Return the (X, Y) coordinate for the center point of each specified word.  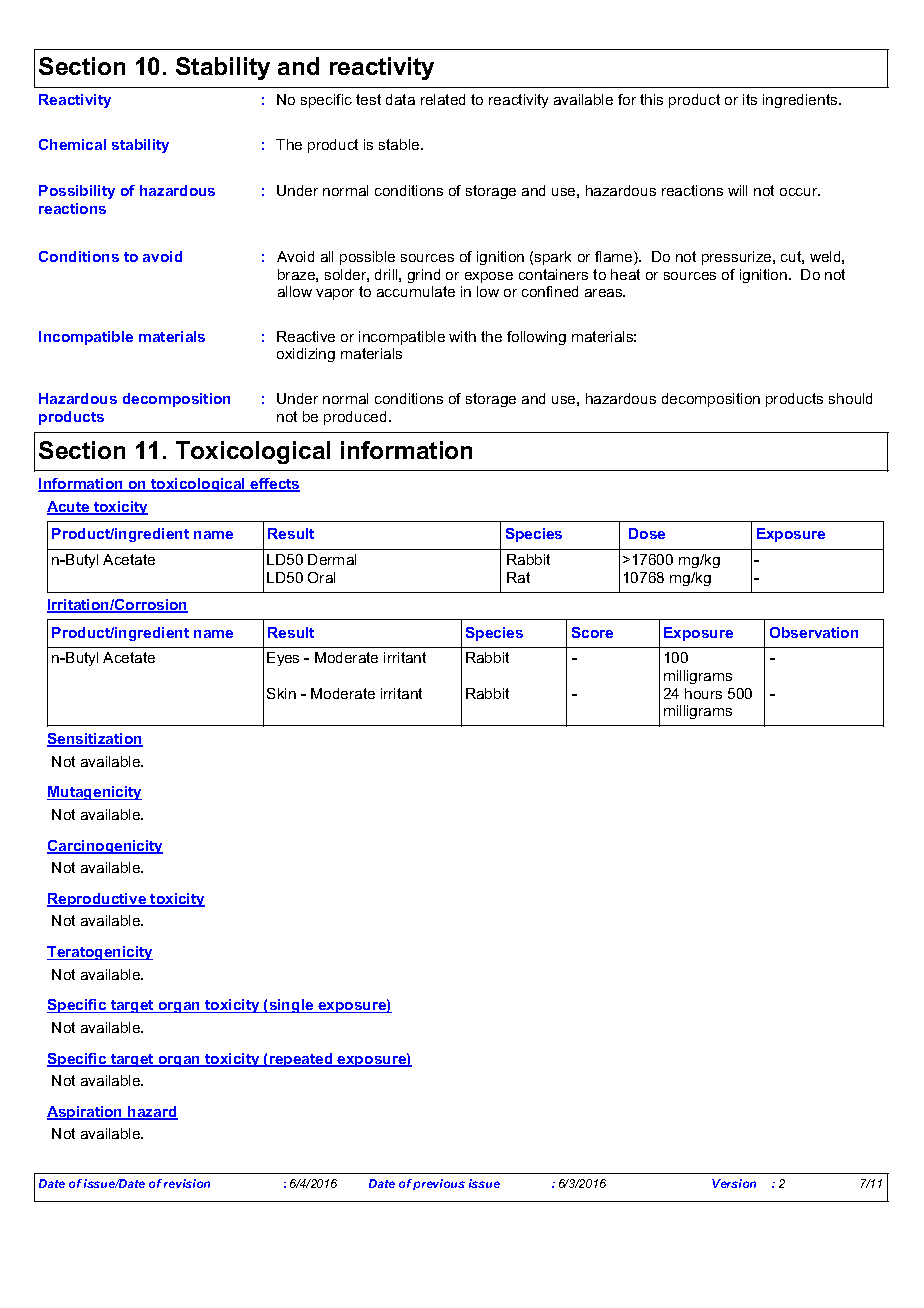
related (443, 99)
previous (439, 1184)
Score (592, 632)
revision (187, 1183)
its (750, 99)
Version (734, 1183)
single (291, 1006)
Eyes (283, 659)
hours (703, 693)
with (462, 336)
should (850, 398)
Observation (814, 632)
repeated (301, 1060)
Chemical (72, 144)
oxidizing (306, 355)
